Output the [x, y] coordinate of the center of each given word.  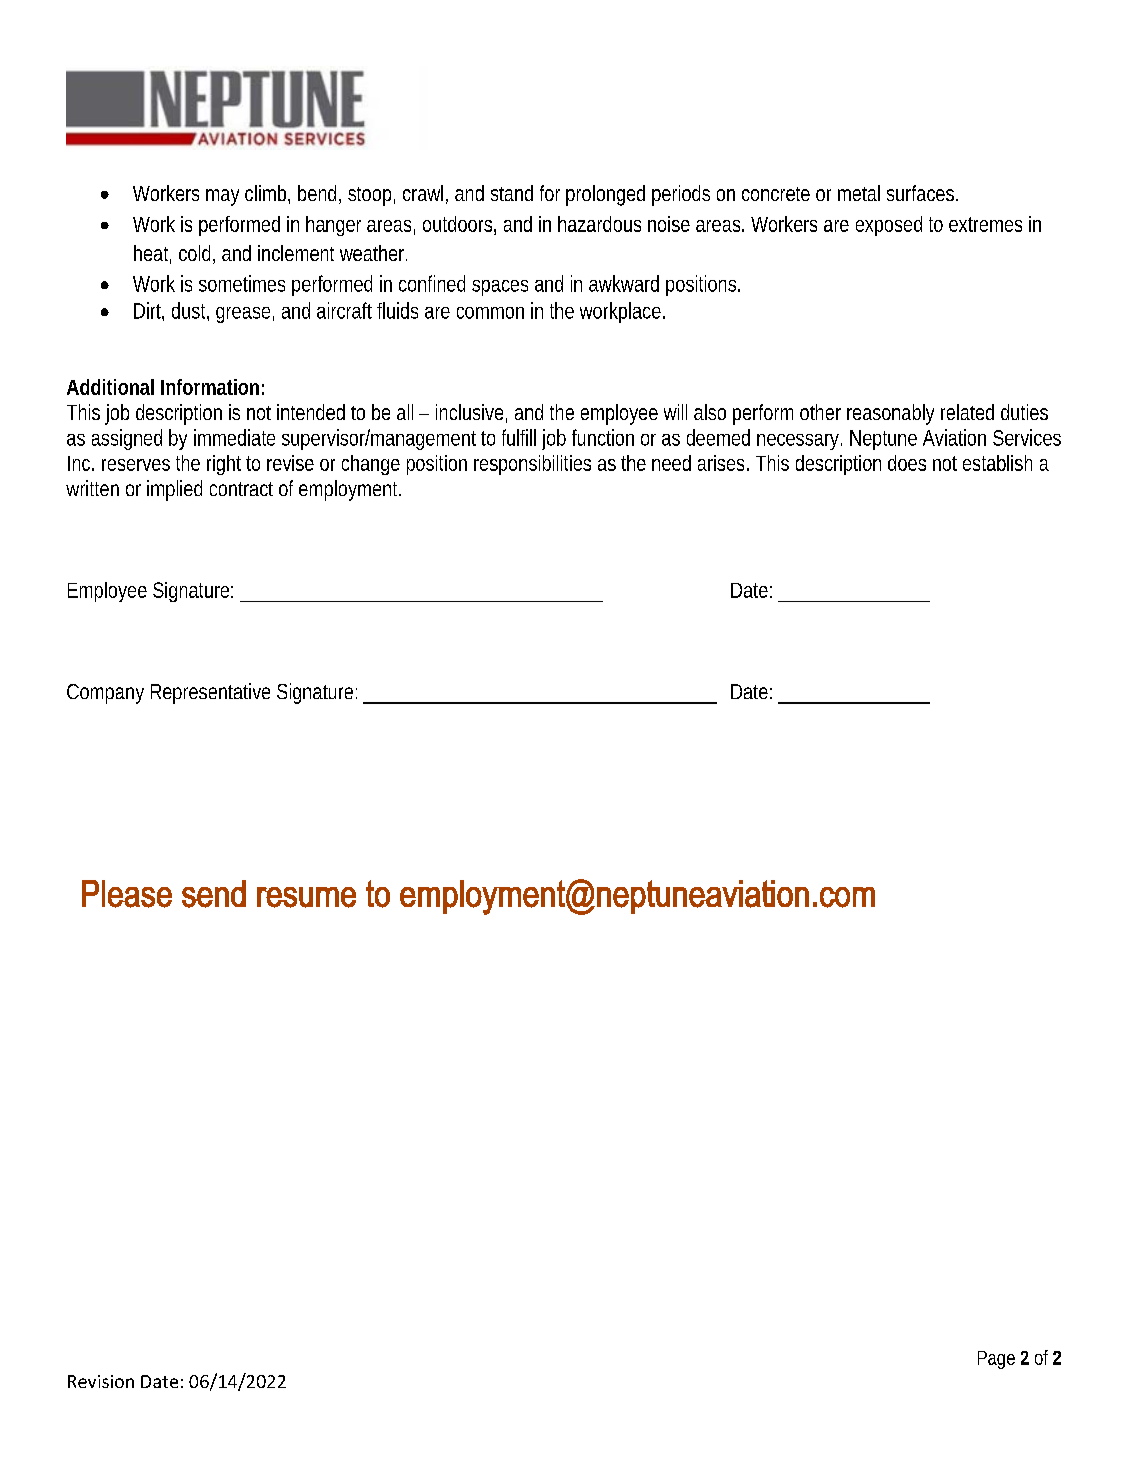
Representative [210, 693]
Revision [101, 1381]
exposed [889, 226]
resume [306, 897]
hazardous [599, 224]
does [907, 463]
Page [996, 1360]
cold [194, 253]
